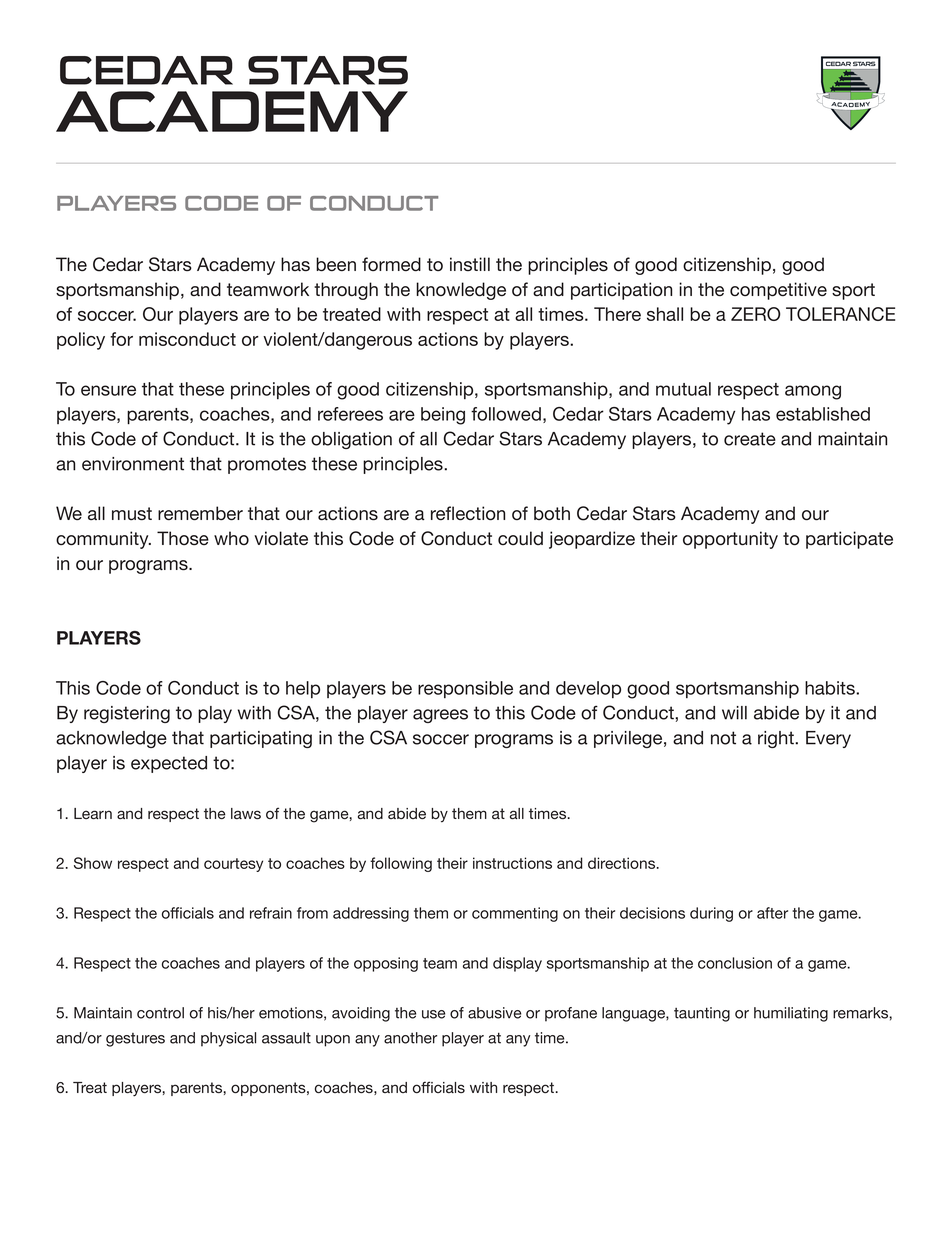  What do you see at coordinates (494, 1013) in the screenshot?
I see `abusive` at bounding box center [494, 1013].
